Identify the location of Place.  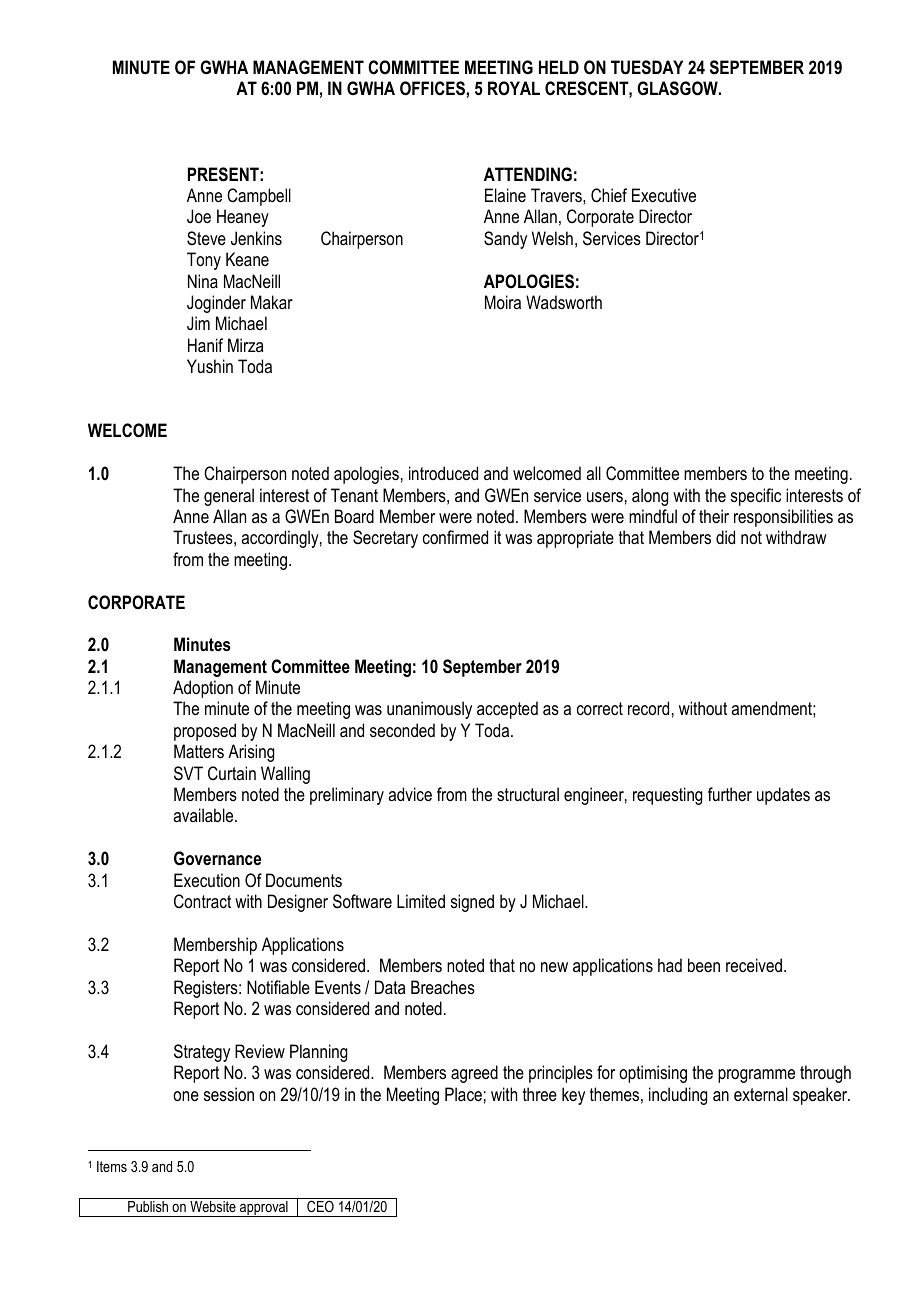
(463, 1094).
